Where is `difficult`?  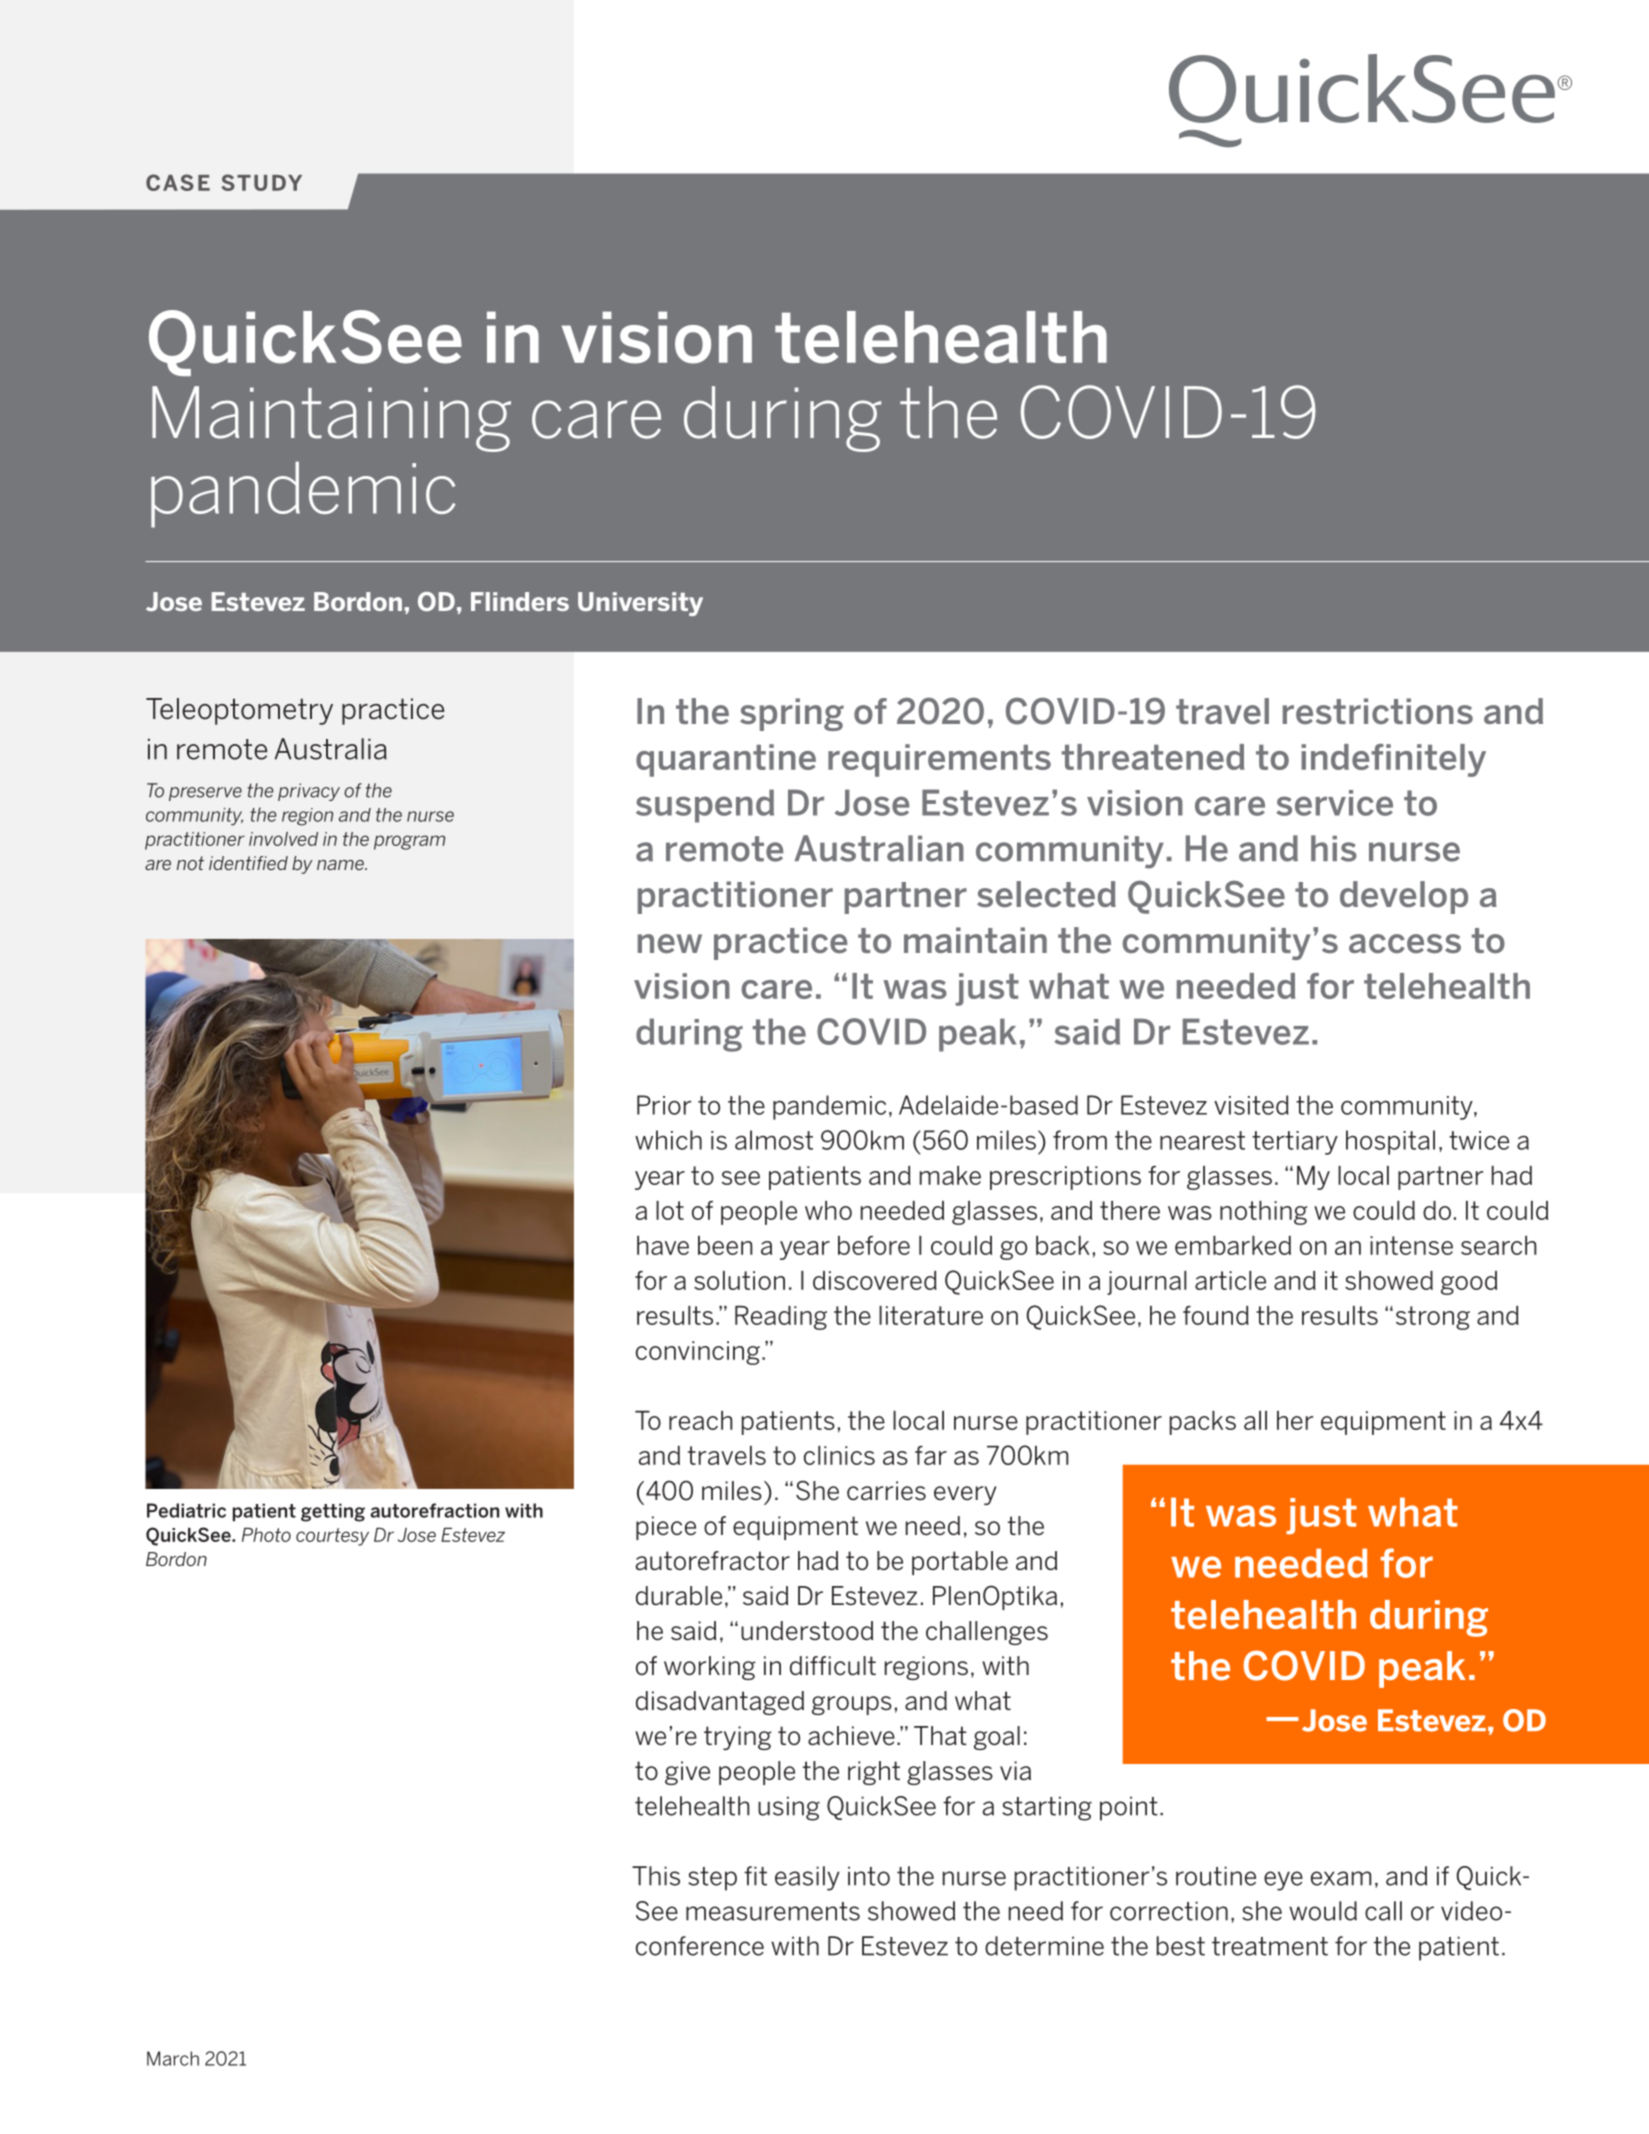
difficult is located at coordinates (833, 1666).
